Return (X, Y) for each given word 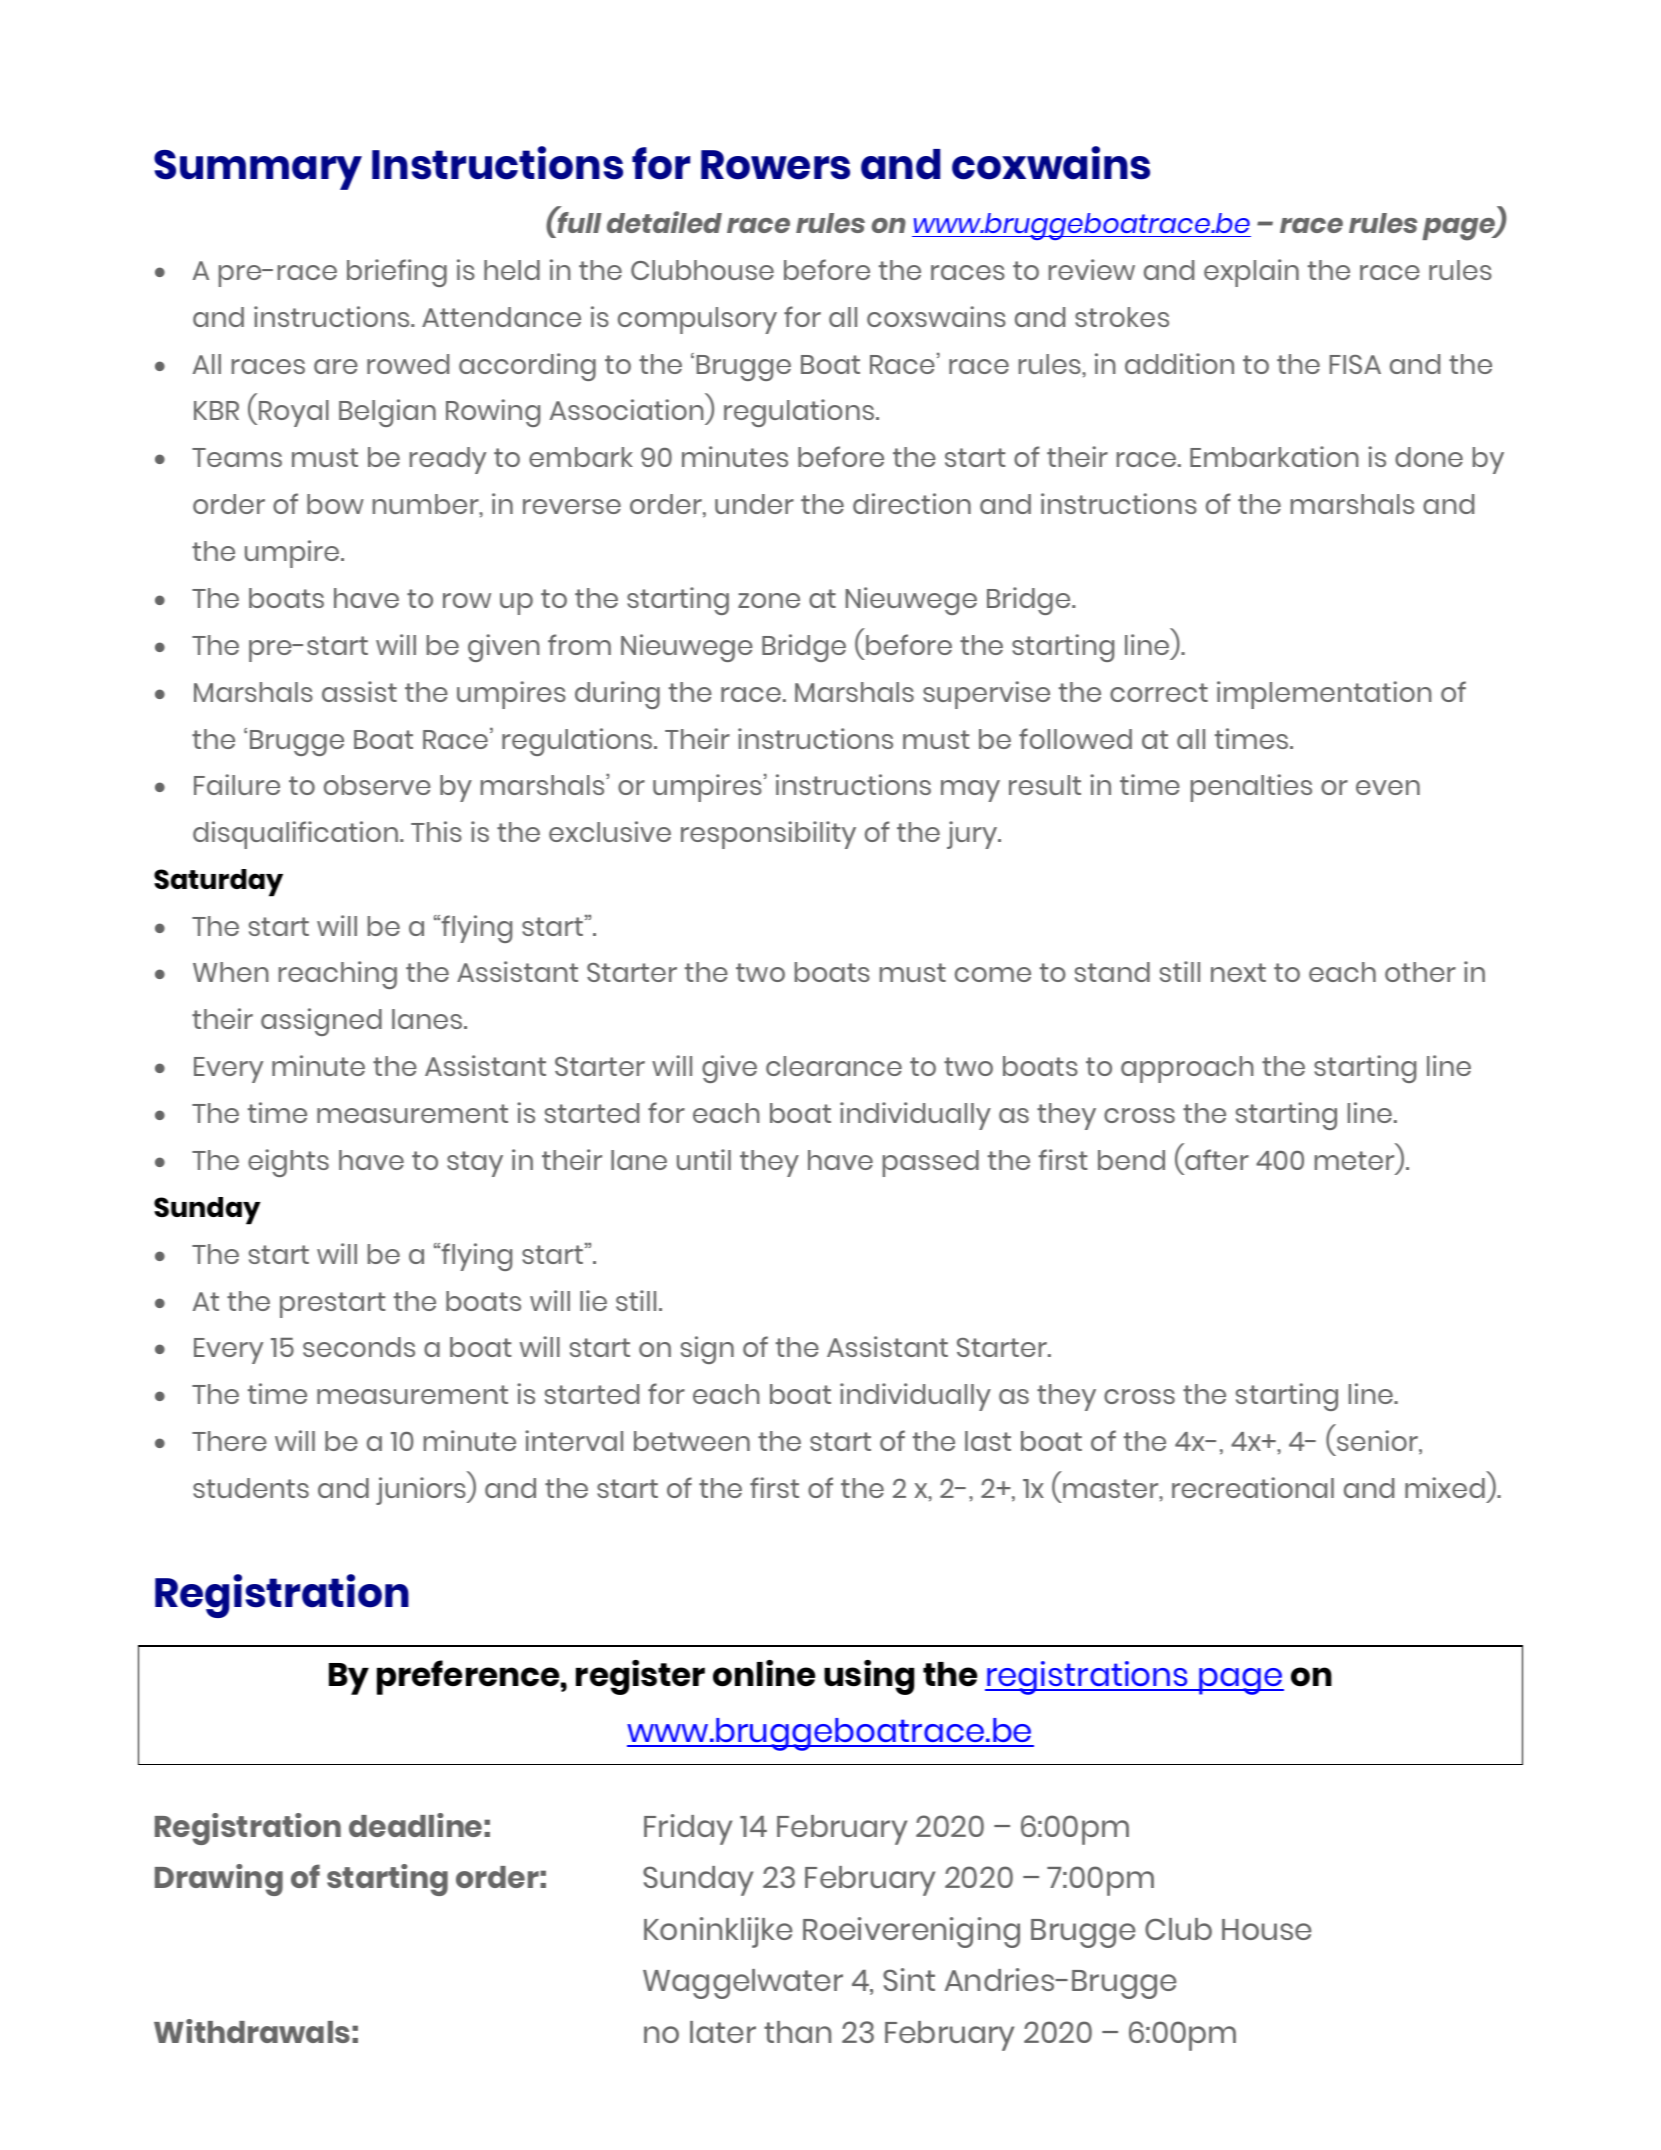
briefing (397, 273)
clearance (834, 1066)
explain (1251, 273)
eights (288, 1163)
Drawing (219, 1880)
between (692, 1441)
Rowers (775, 165)
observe (377, 785)
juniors (422, 1491)
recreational (1253, 1487)
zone (769, 600)
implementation (1324, 695)
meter (1354, 1160)
